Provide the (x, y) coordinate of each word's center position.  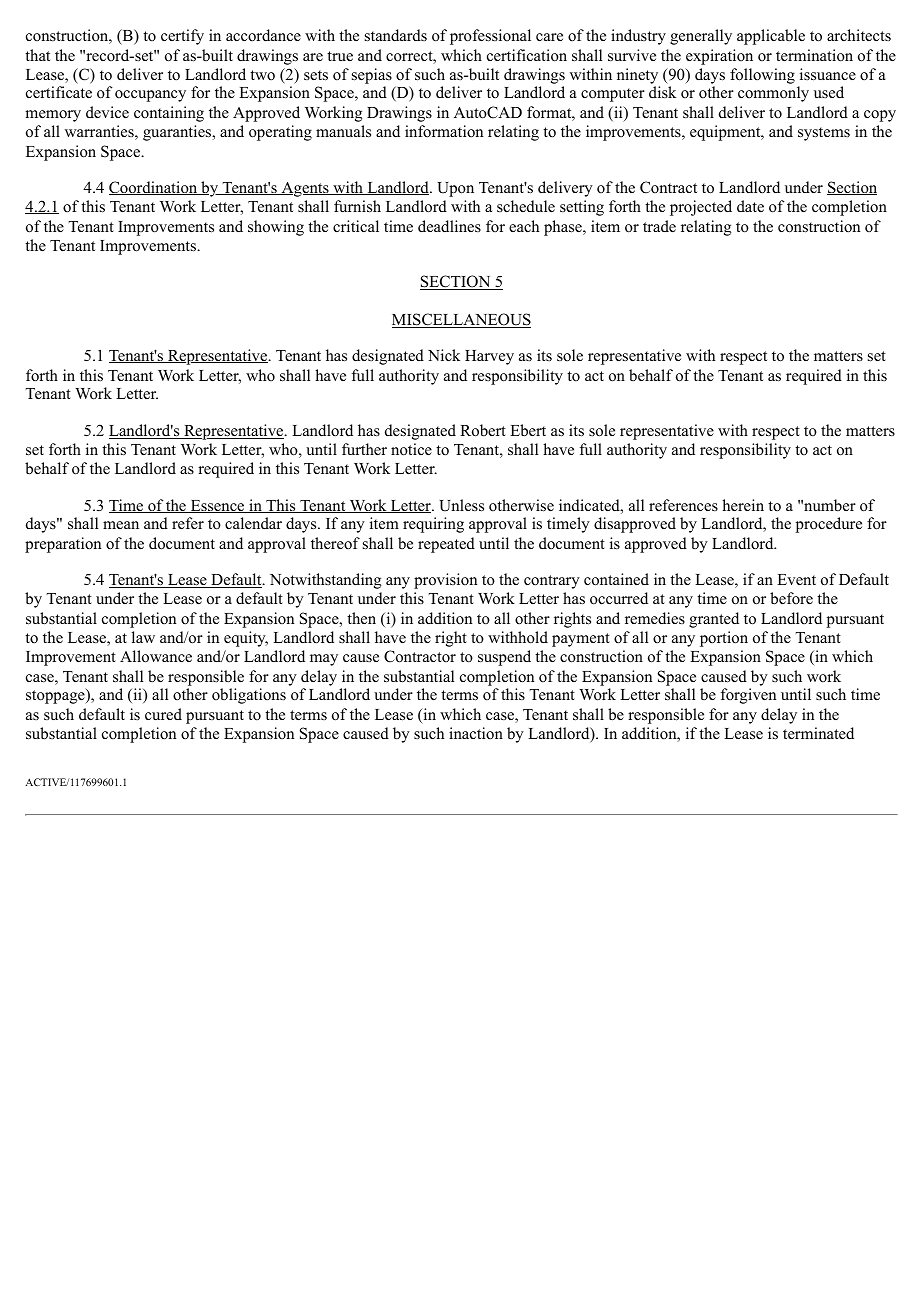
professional (490, 37)
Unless (462, 505)
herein (743, 505)
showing (276, 228)
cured (163, 714)
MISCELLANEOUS (461, 320)
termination (814, 55)
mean (121, 525)
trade (659, 226)
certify (182, 37)
